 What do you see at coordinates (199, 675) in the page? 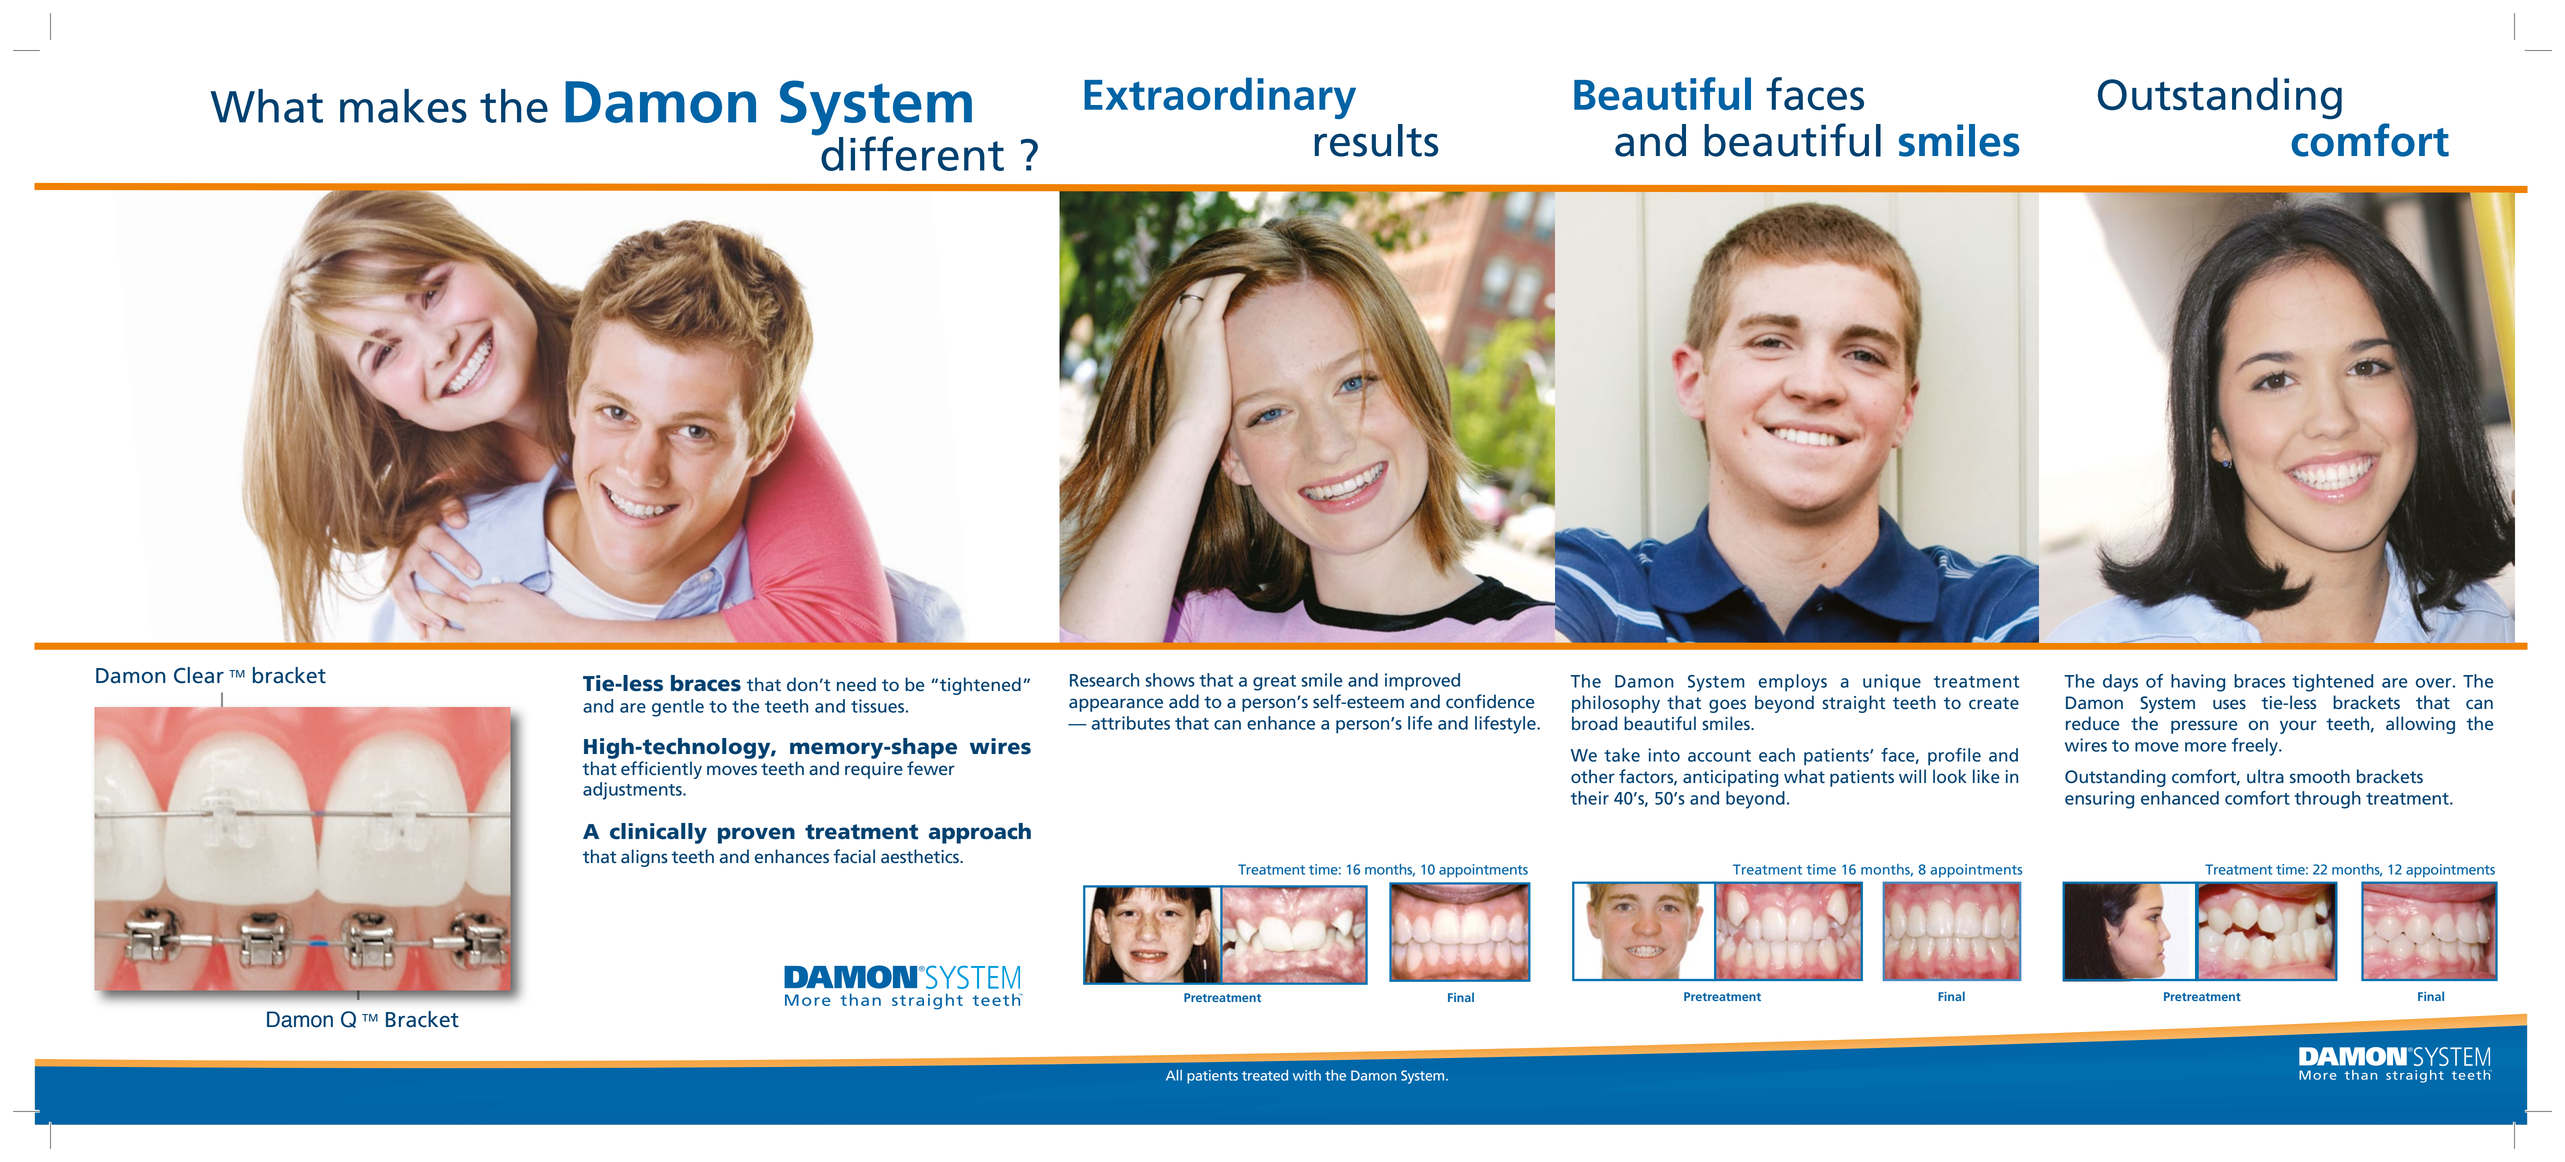
I see `Clear` at bounding box center [199, 675].
